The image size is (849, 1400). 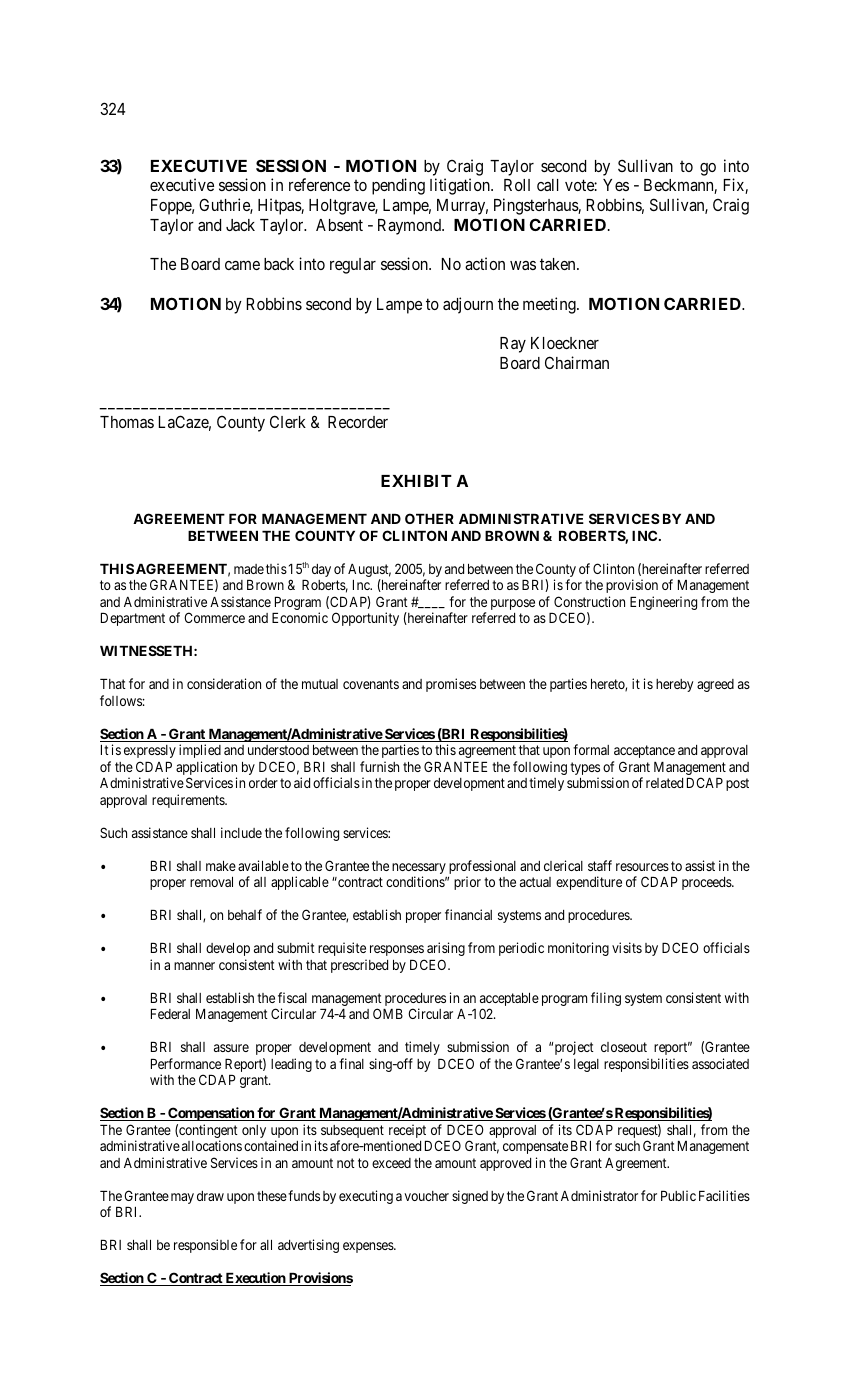 I want to click on application, so click(x=206, y=768).
